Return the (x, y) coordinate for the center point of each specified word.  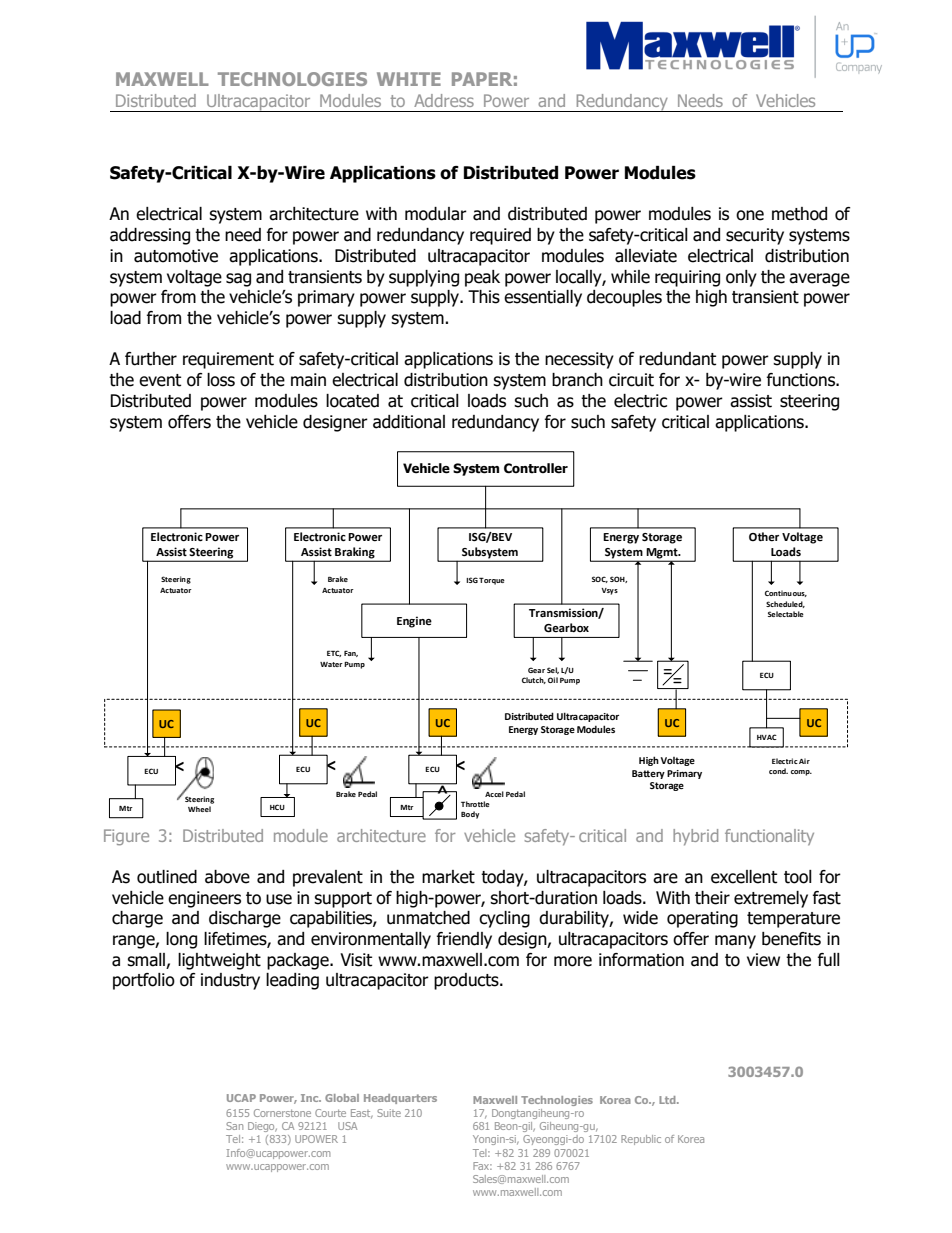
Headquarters (400, 1099)
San (234, 1126)
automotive (176, 256)
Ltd (668, 1100)
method (799, 214)
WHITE (409, 79)
